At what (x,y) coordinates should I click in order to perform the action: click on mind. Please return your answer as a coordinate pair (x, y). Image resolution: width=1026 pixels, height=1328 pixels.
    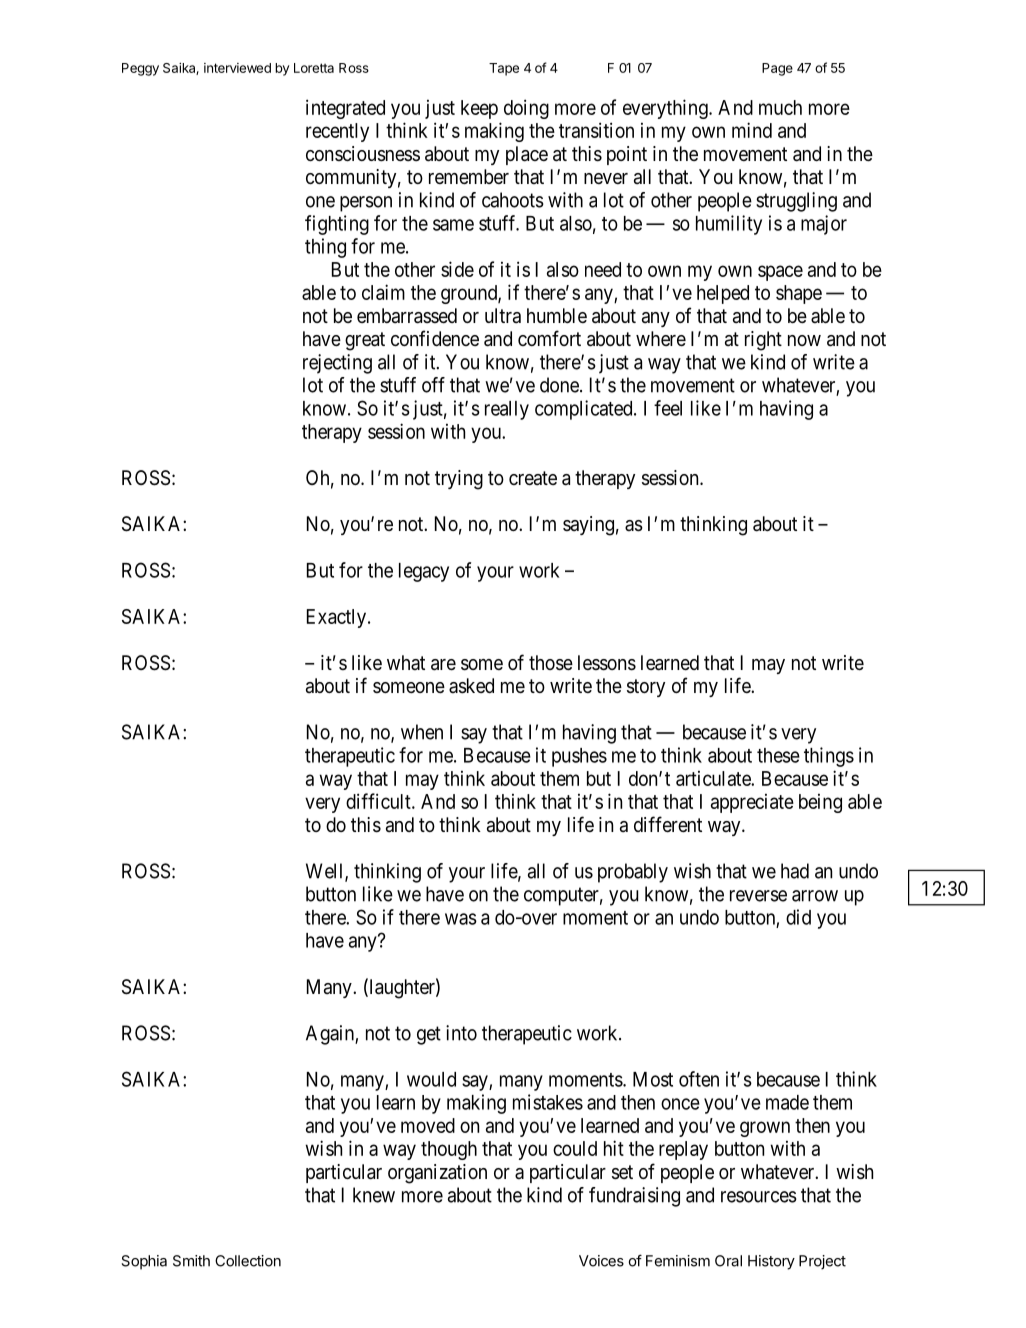
    Looking at the image, I should click on (752, 130).
